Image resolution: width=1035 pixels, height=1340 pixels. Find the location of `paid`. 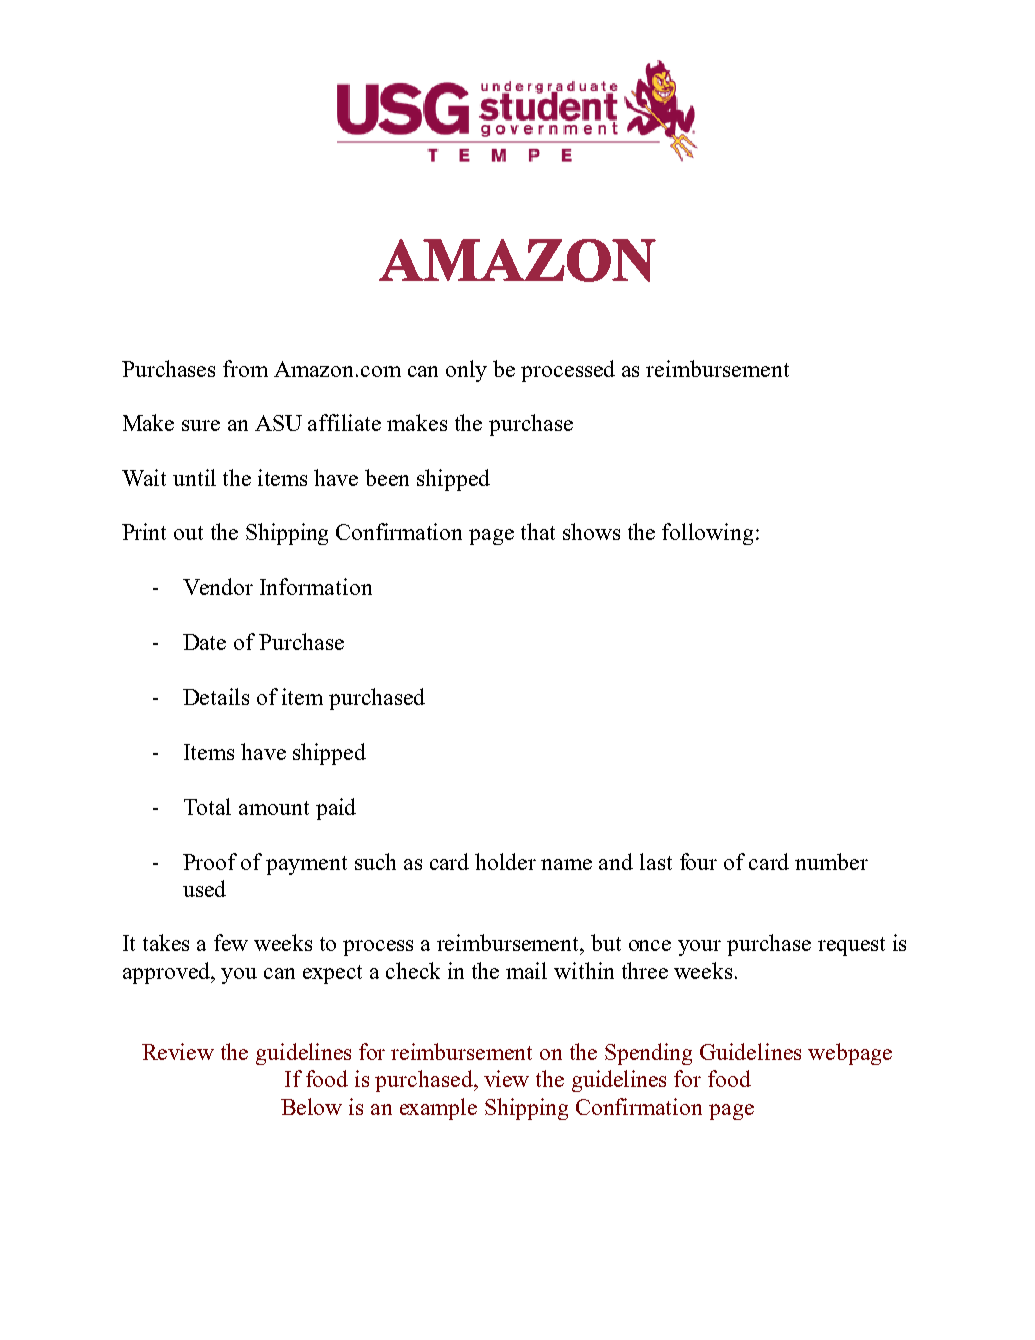

paid is located at coordinates (336, 809).
